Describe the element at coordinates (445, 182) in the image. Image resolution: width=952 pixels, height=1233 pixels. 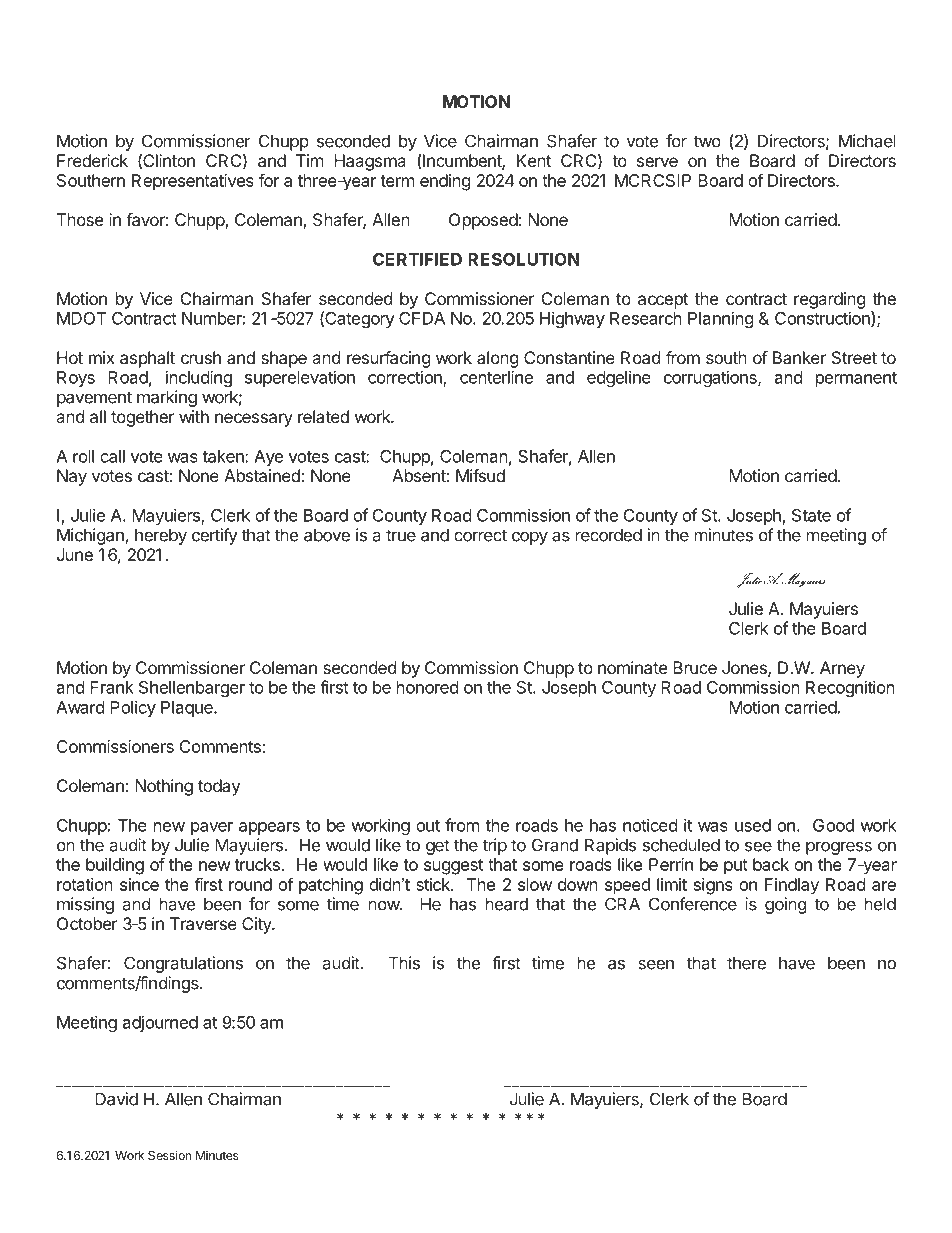
I see `ending` at that location.
